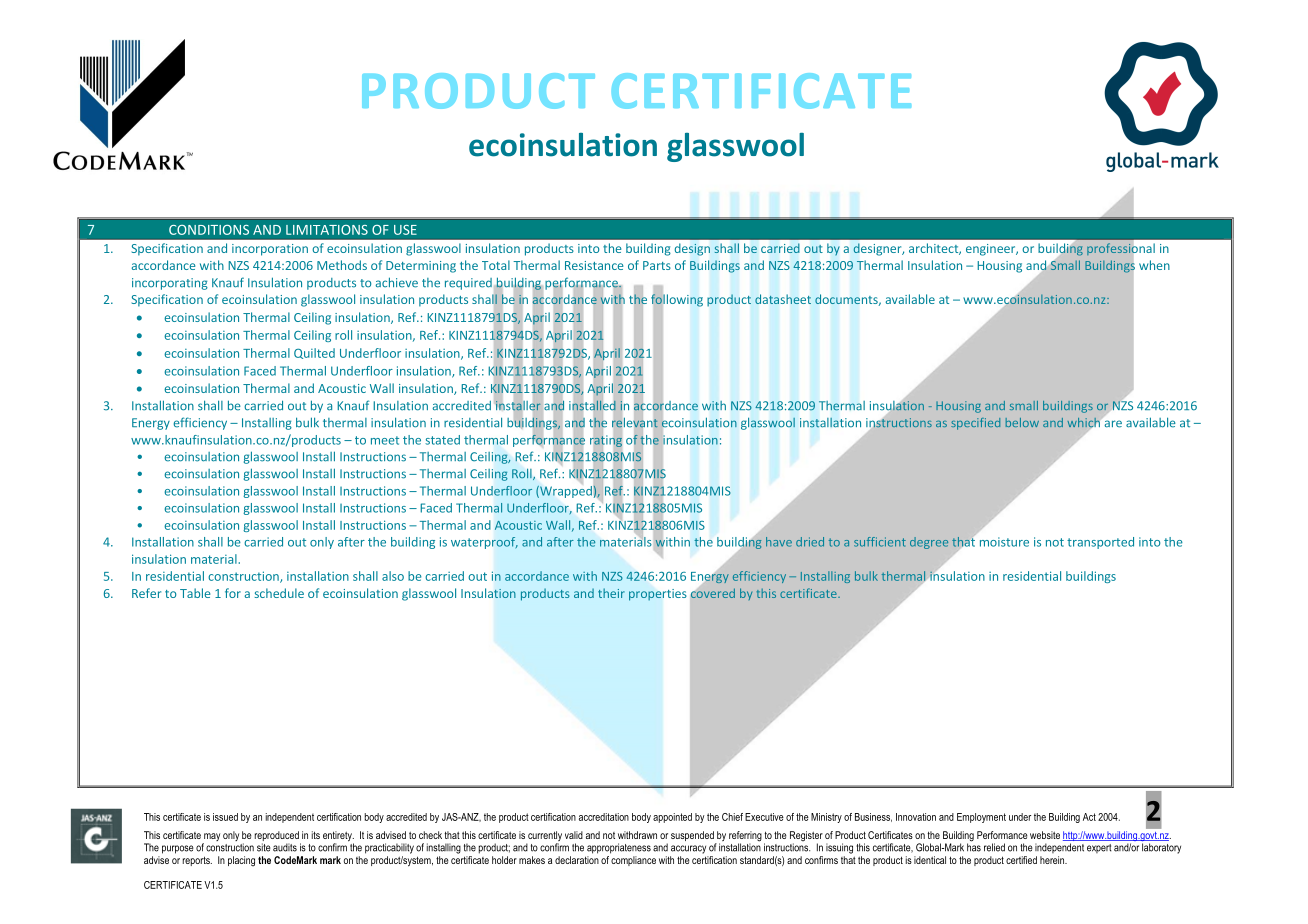  What do you see at coordinates (1004, 542) in the screenshot?
I see `moisture` at bounding box center [1004, 542].
